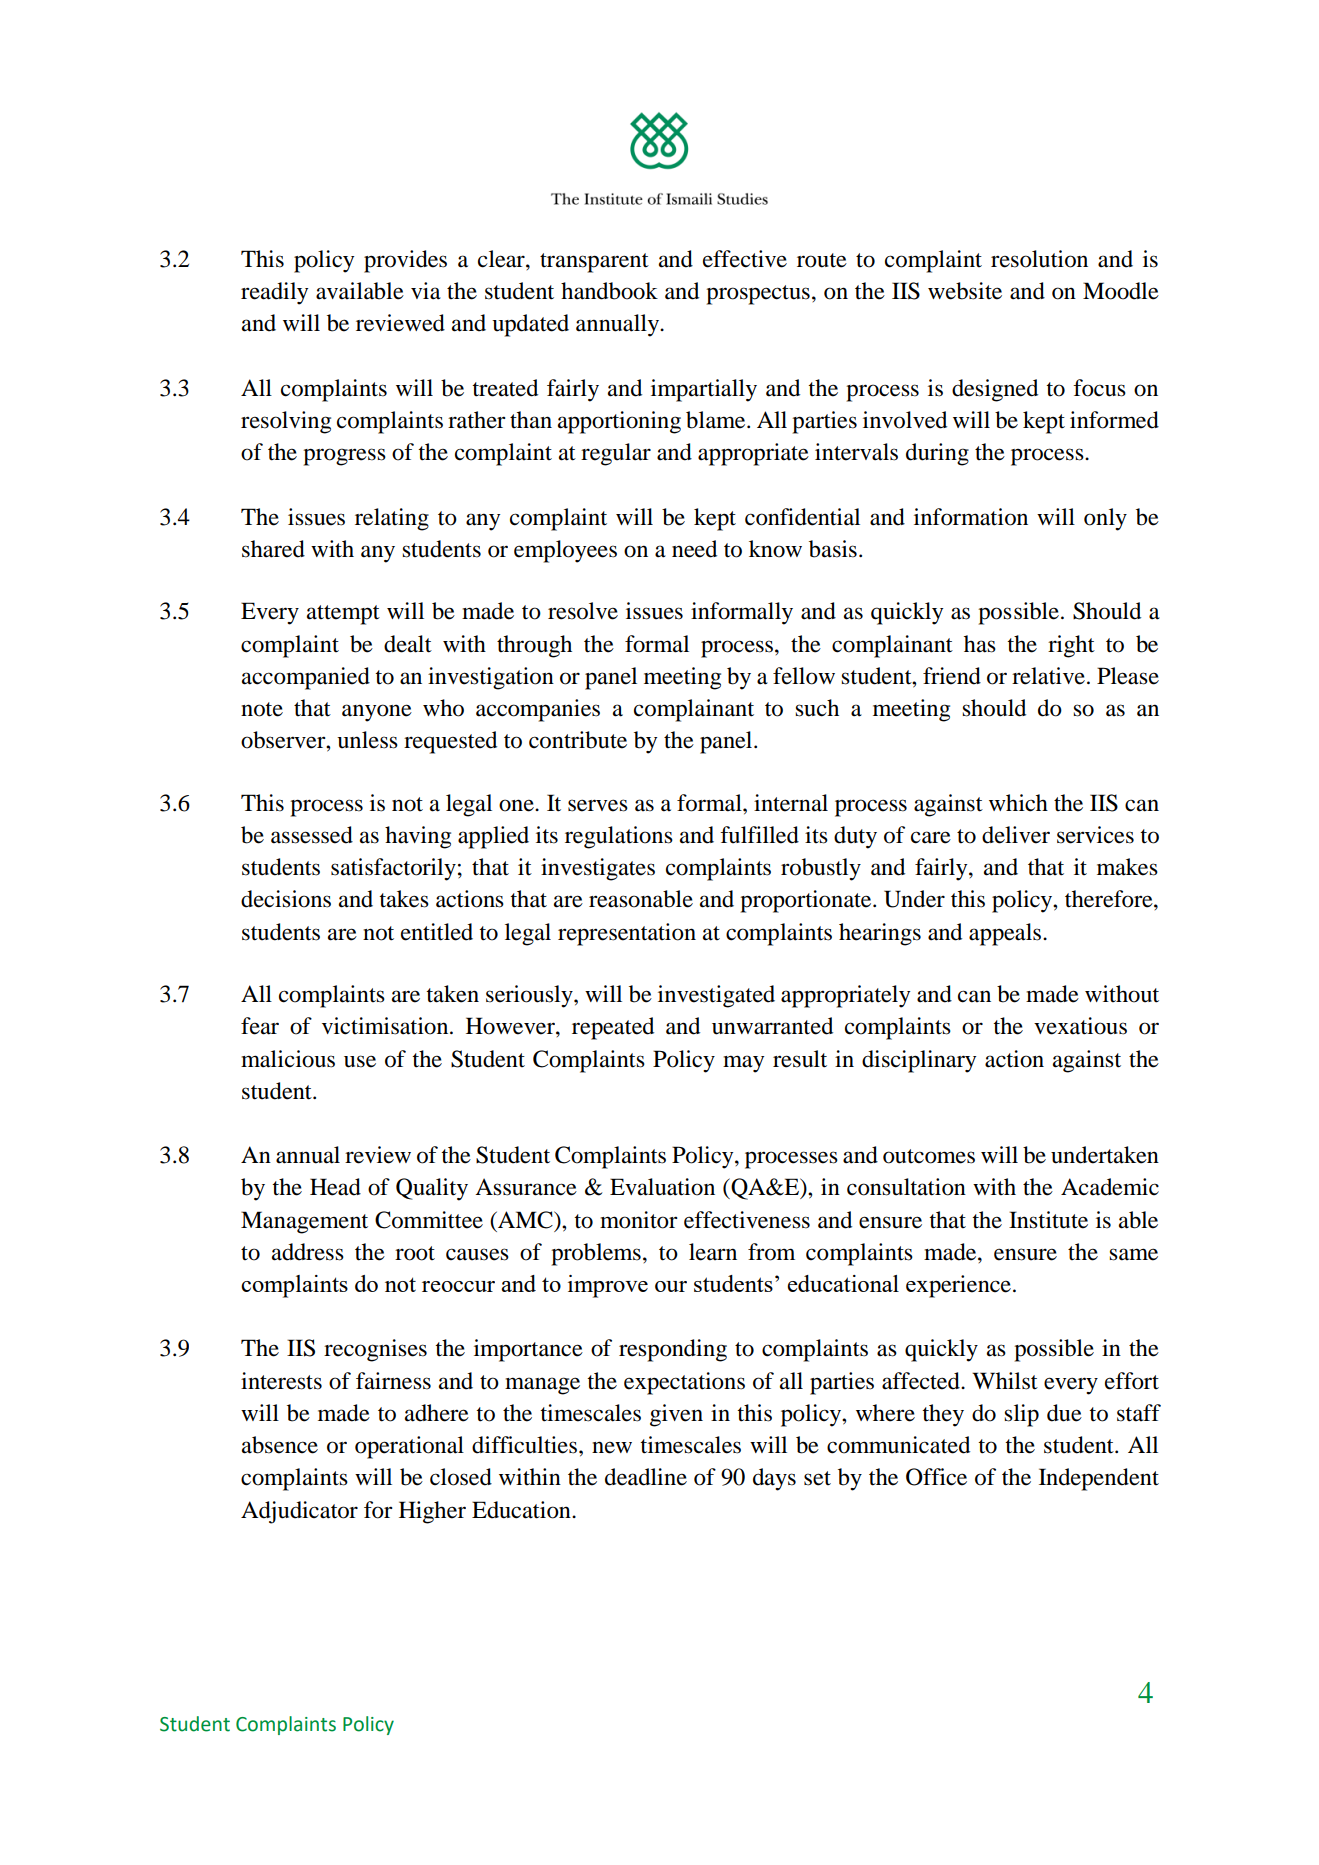 The image size is (1319, 1865). I want to click on internal, so click(791, 803).
